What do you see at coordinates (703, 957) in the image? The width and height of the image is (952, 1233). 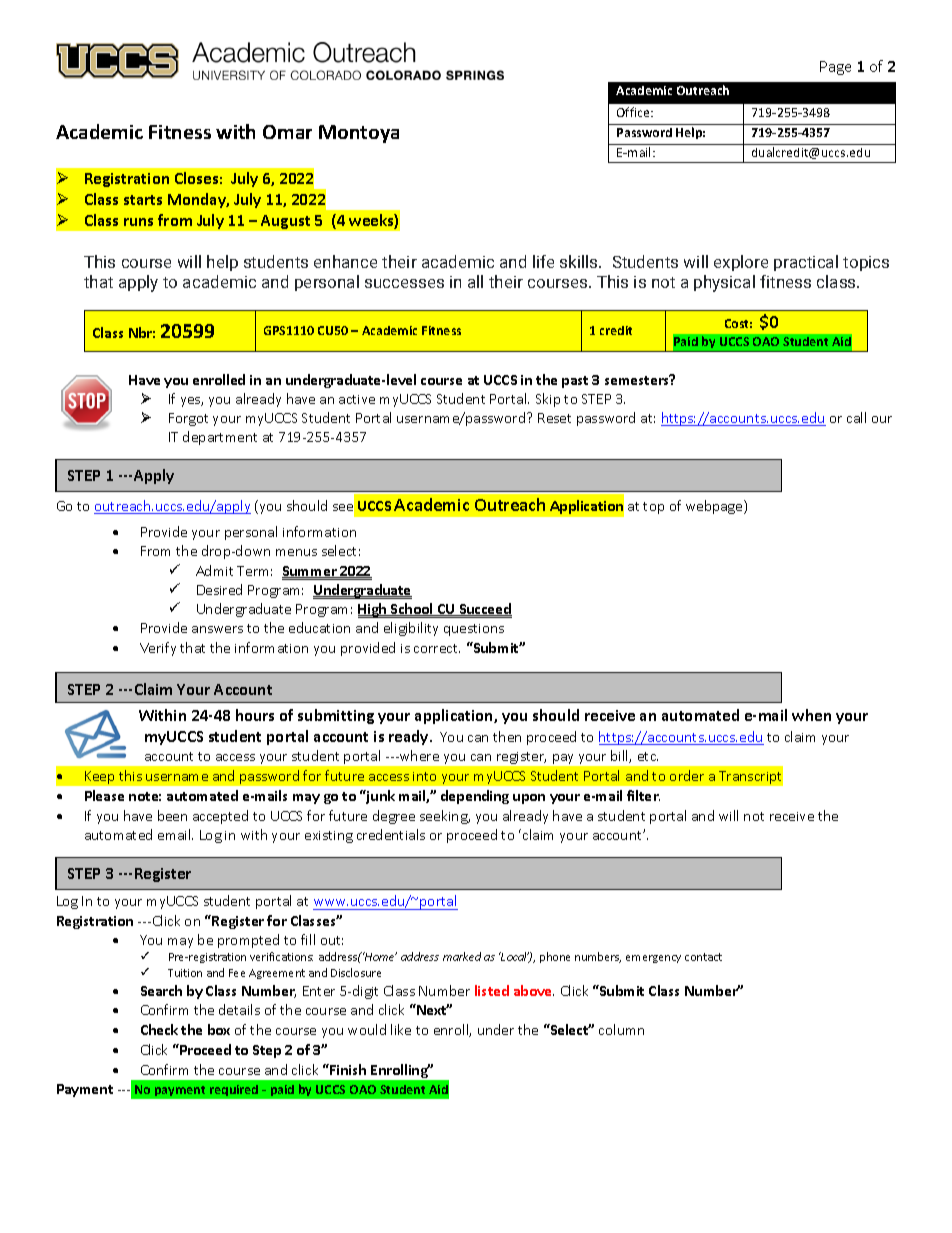 I see `contact` at bounding box center [703, 957].
